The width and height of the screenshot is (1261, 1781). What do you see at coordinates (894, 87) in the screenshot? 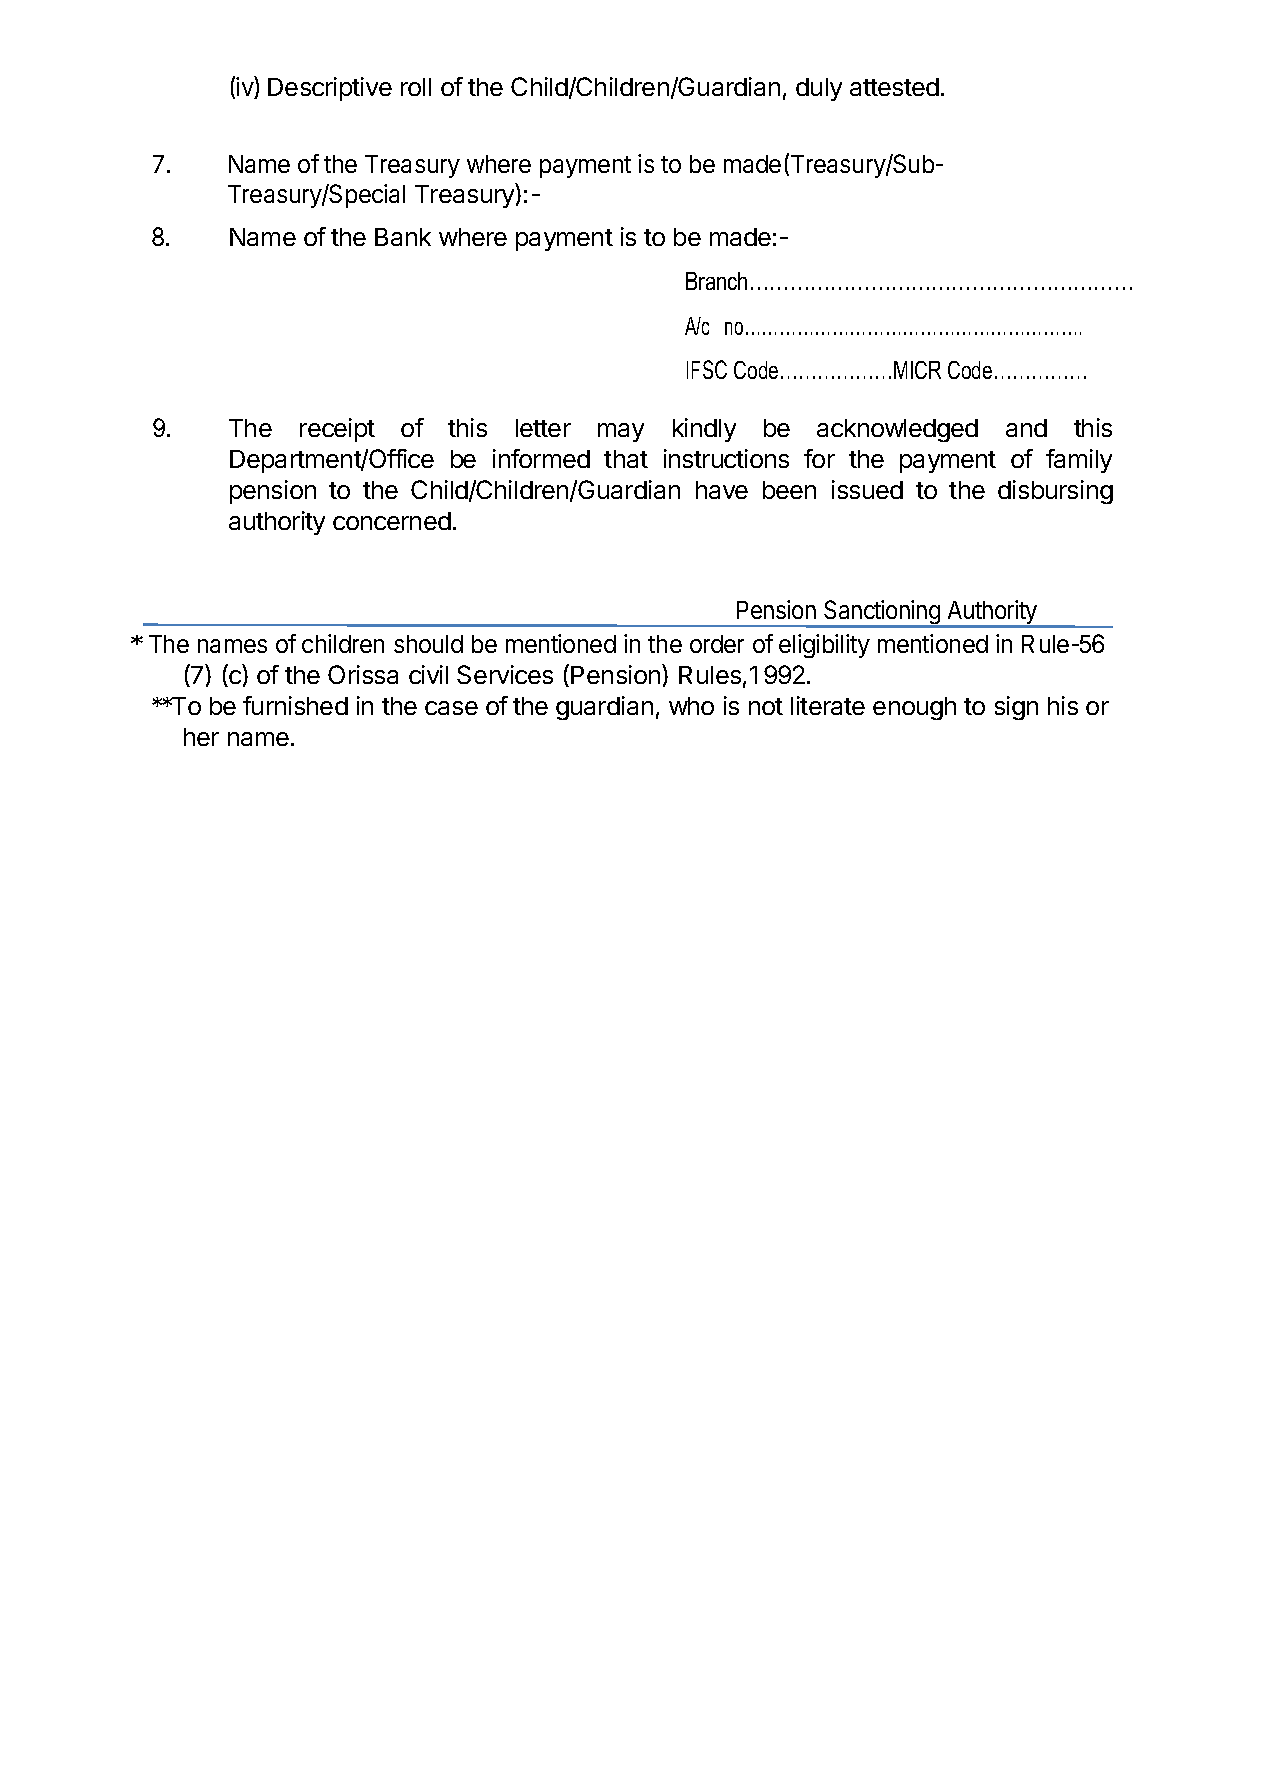
I see `attested` at bounding box center [894, 87].
